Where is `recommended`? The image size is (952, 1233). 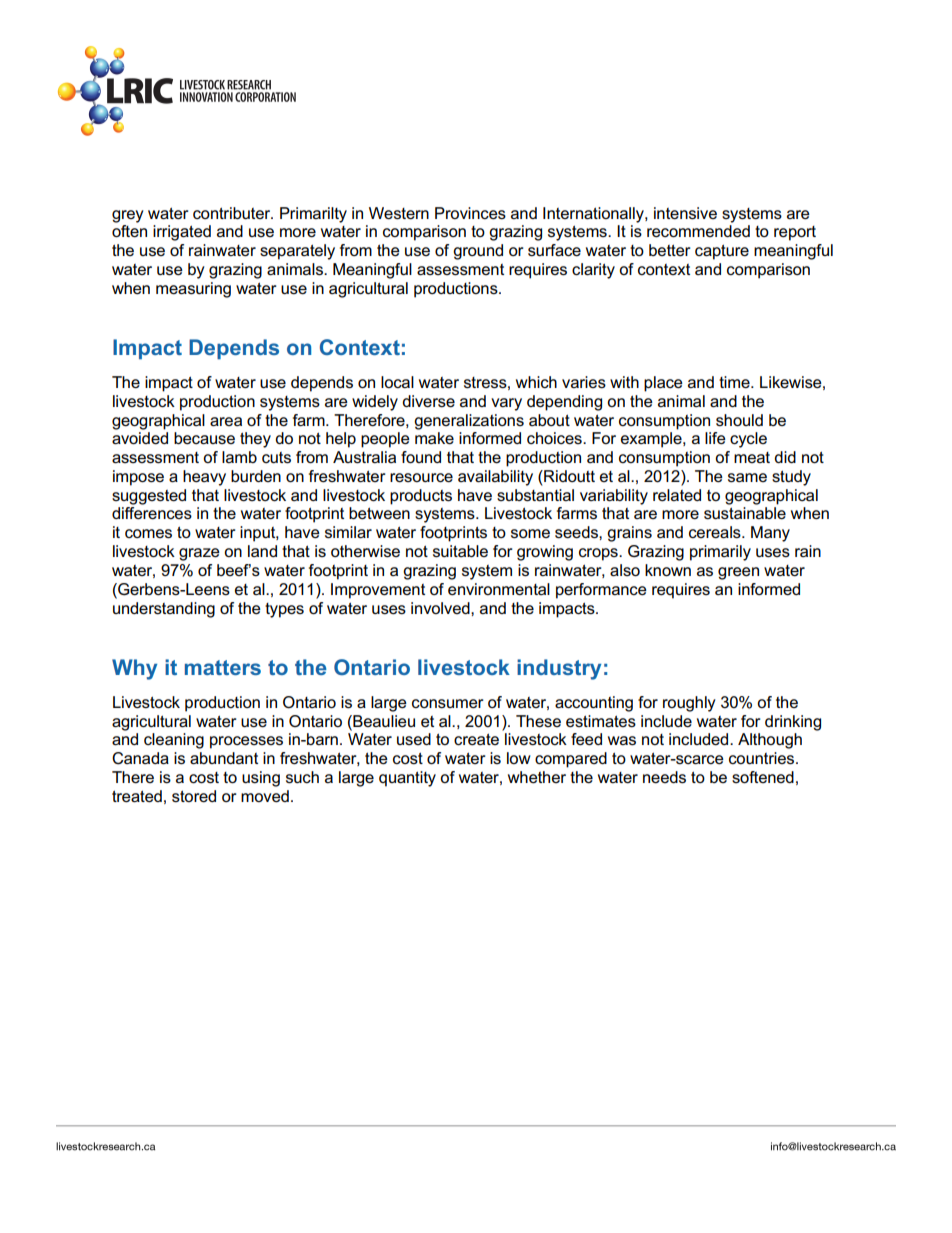 recommended is located at coordinates (698, 231).
